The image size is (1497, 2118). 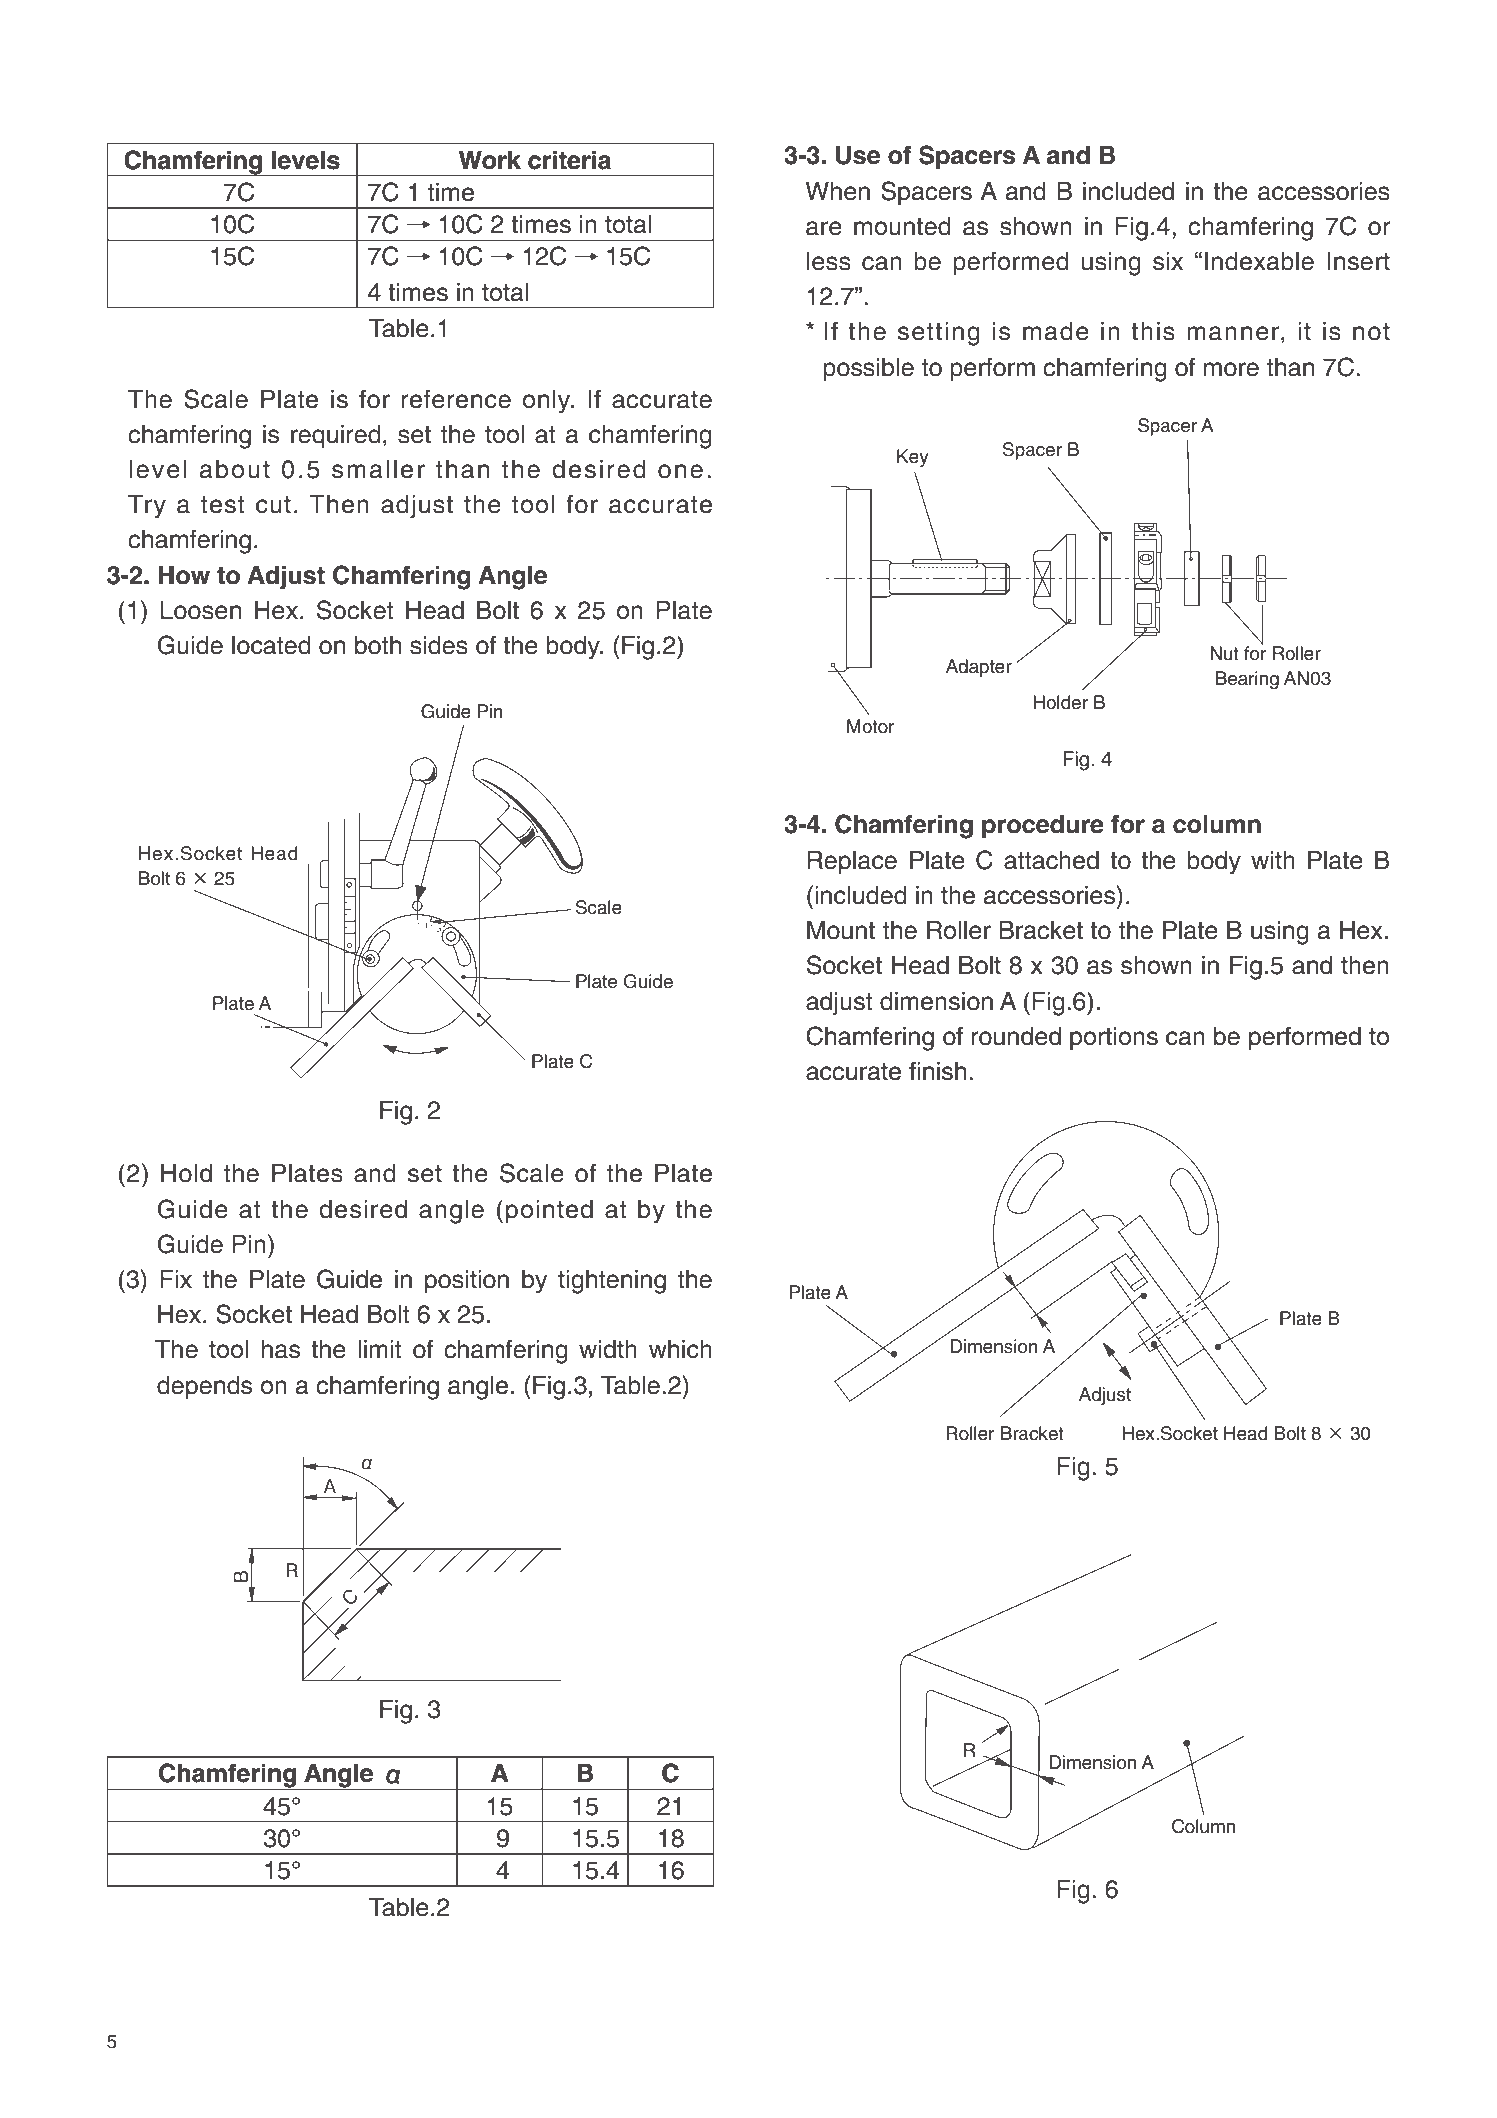 What do you see at coordinates (680, 471) in the screenshot?
I see `one` at bounding box center [680, 471].
